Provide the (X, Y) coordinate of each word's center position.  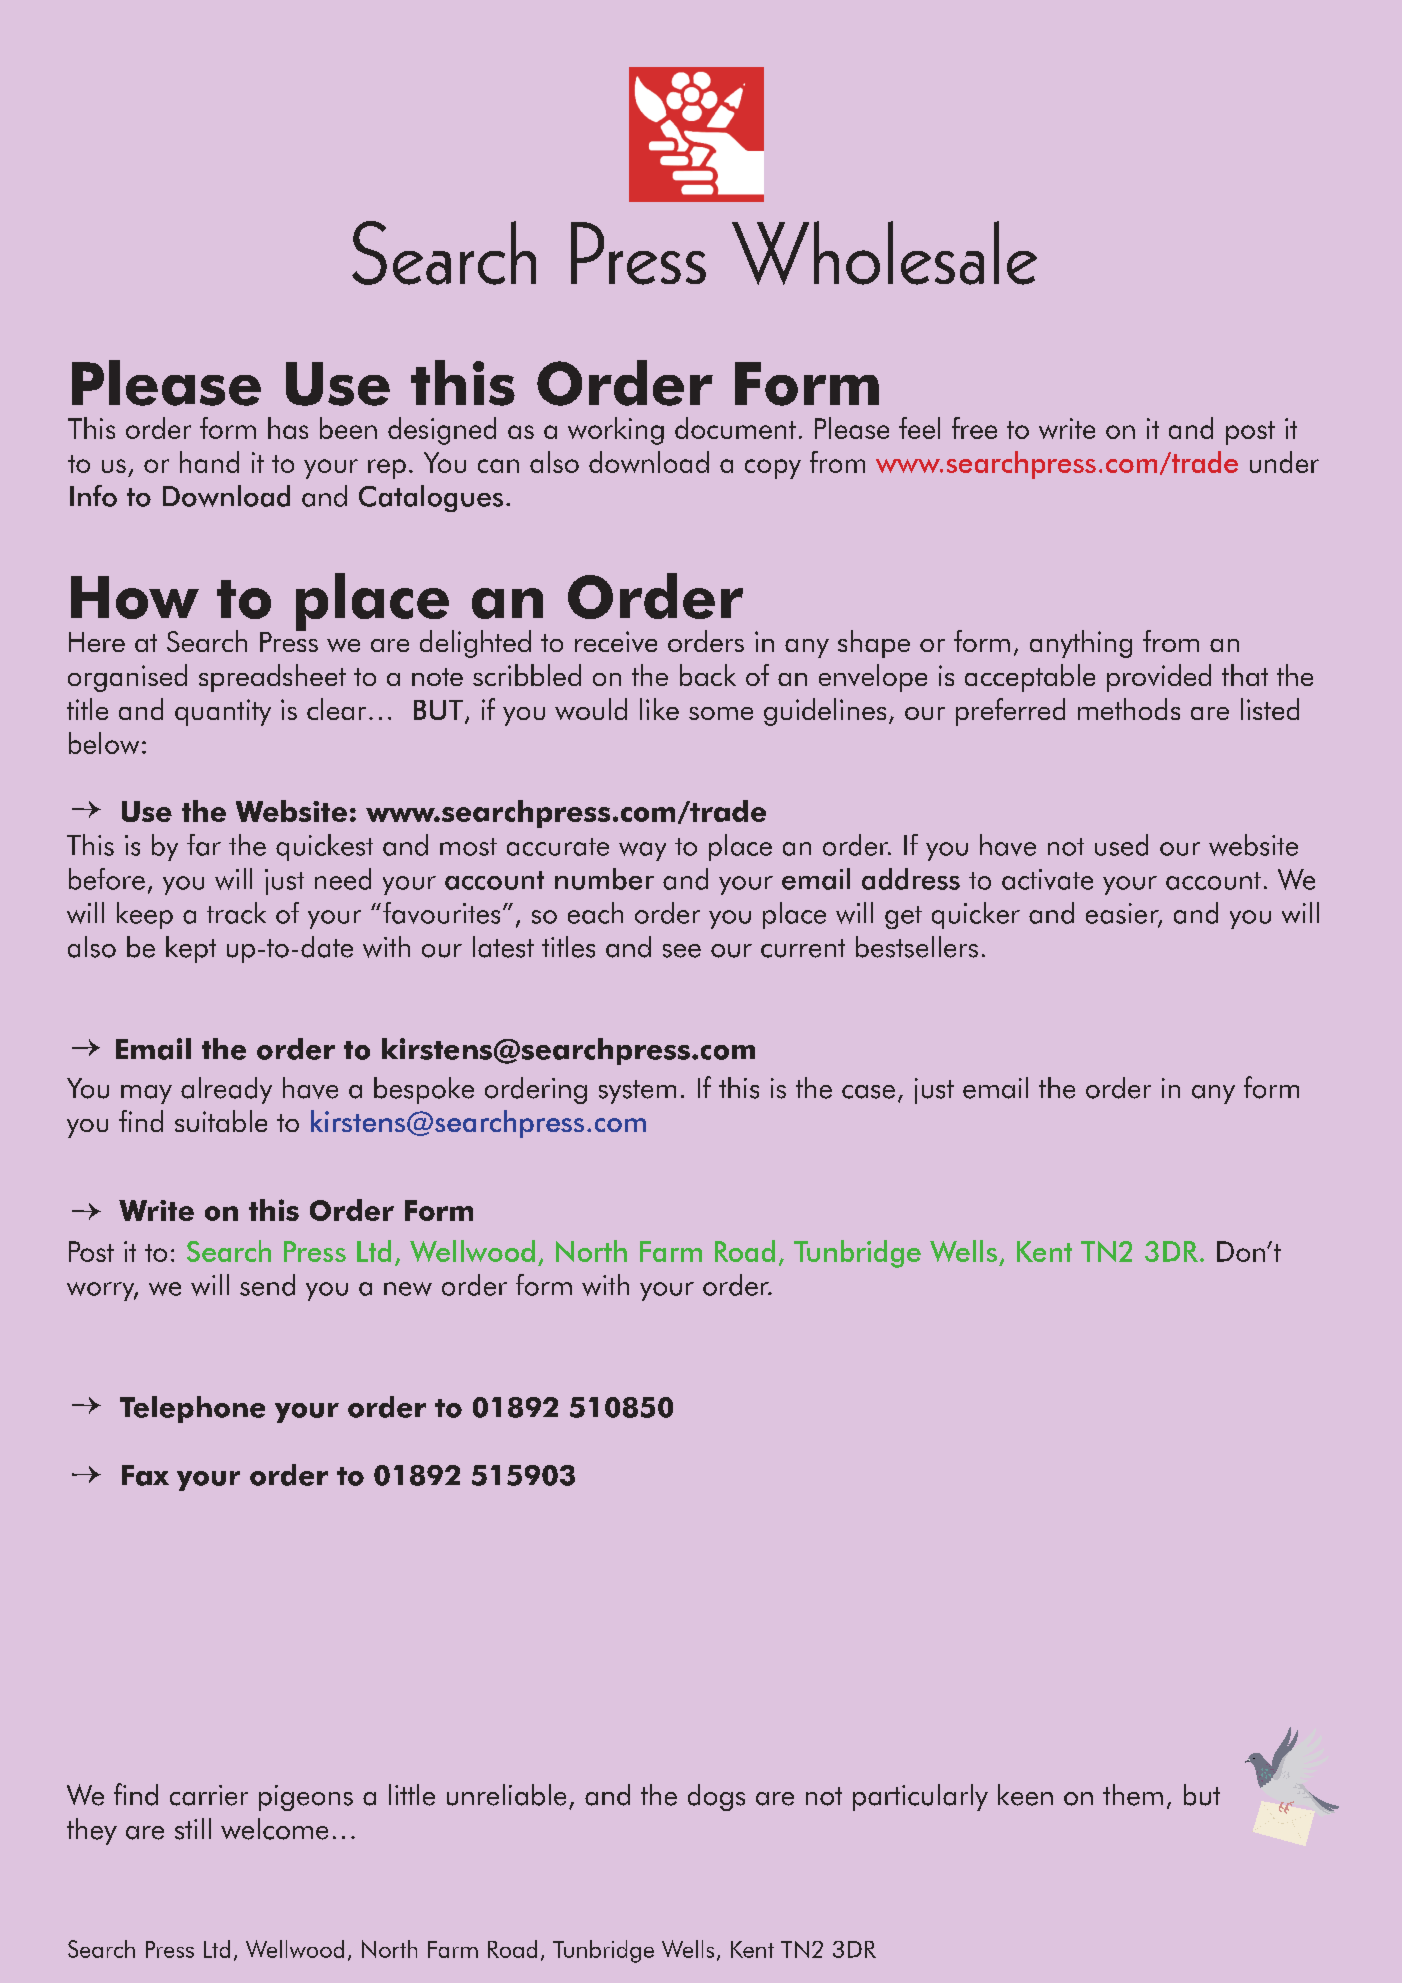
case (868, 1092)
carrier (209, 1795)
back (708, 675)
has (288, 428)
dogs (716, 1797)
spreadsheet (272, 678)
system (637, 1092)
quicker (976, 915)
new (408, 1289)
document (735, 428)
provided (1159, 678)
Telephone (192, 1409)
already (226, 1090)
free (974, 428)
